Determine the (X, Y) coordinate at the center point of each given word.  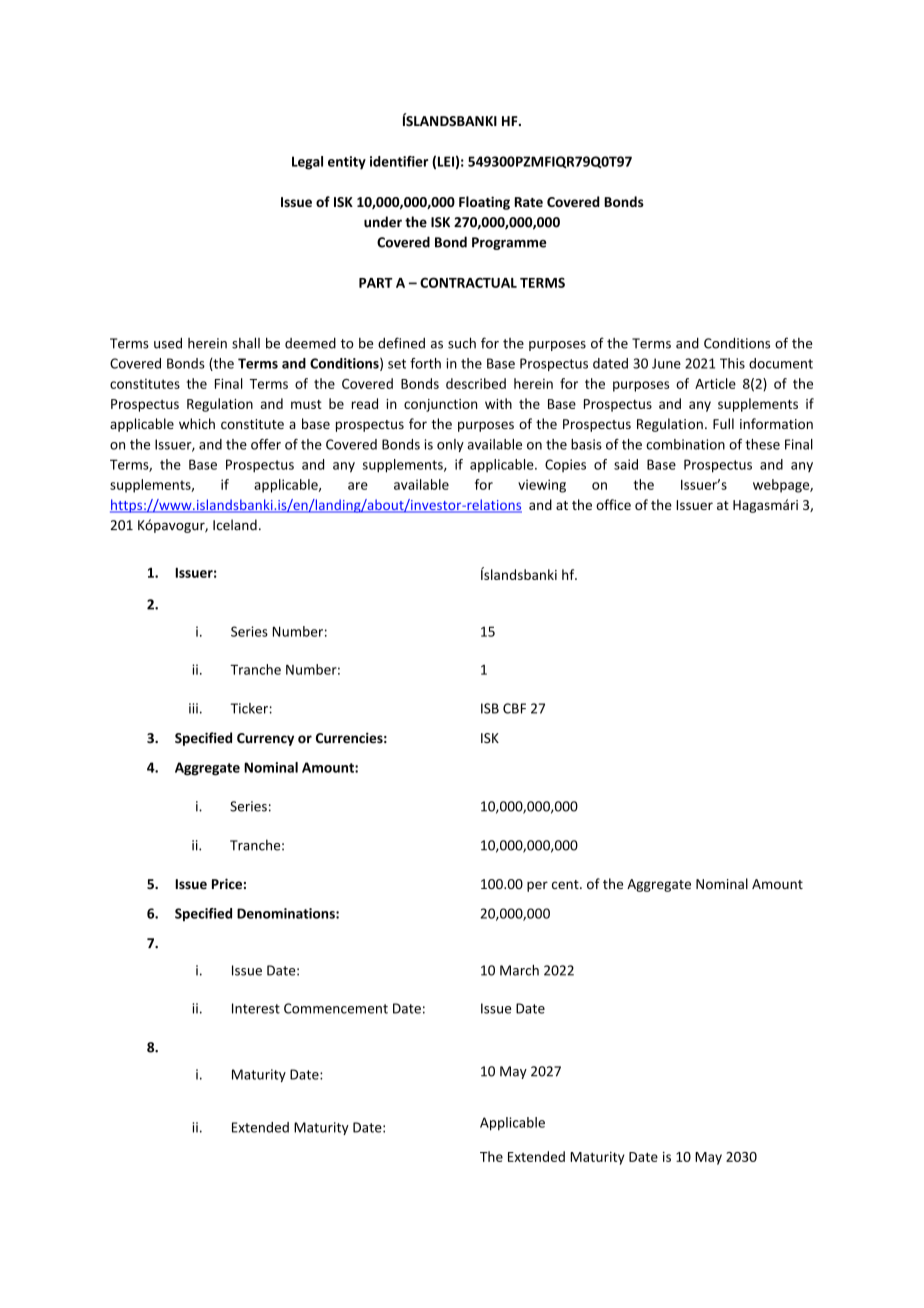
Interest (256, 1008)
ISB (490, 708)
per (537, 886)
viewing (542, 486)
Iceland (235, 525)
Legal (307, 163)
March (519, 970)
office (613, 504)
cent (566, 884)
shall (246, 343)
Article (715, 383)
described (476, 383)
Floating (484, 203)
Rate (529, 202)
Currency (265, 739)
